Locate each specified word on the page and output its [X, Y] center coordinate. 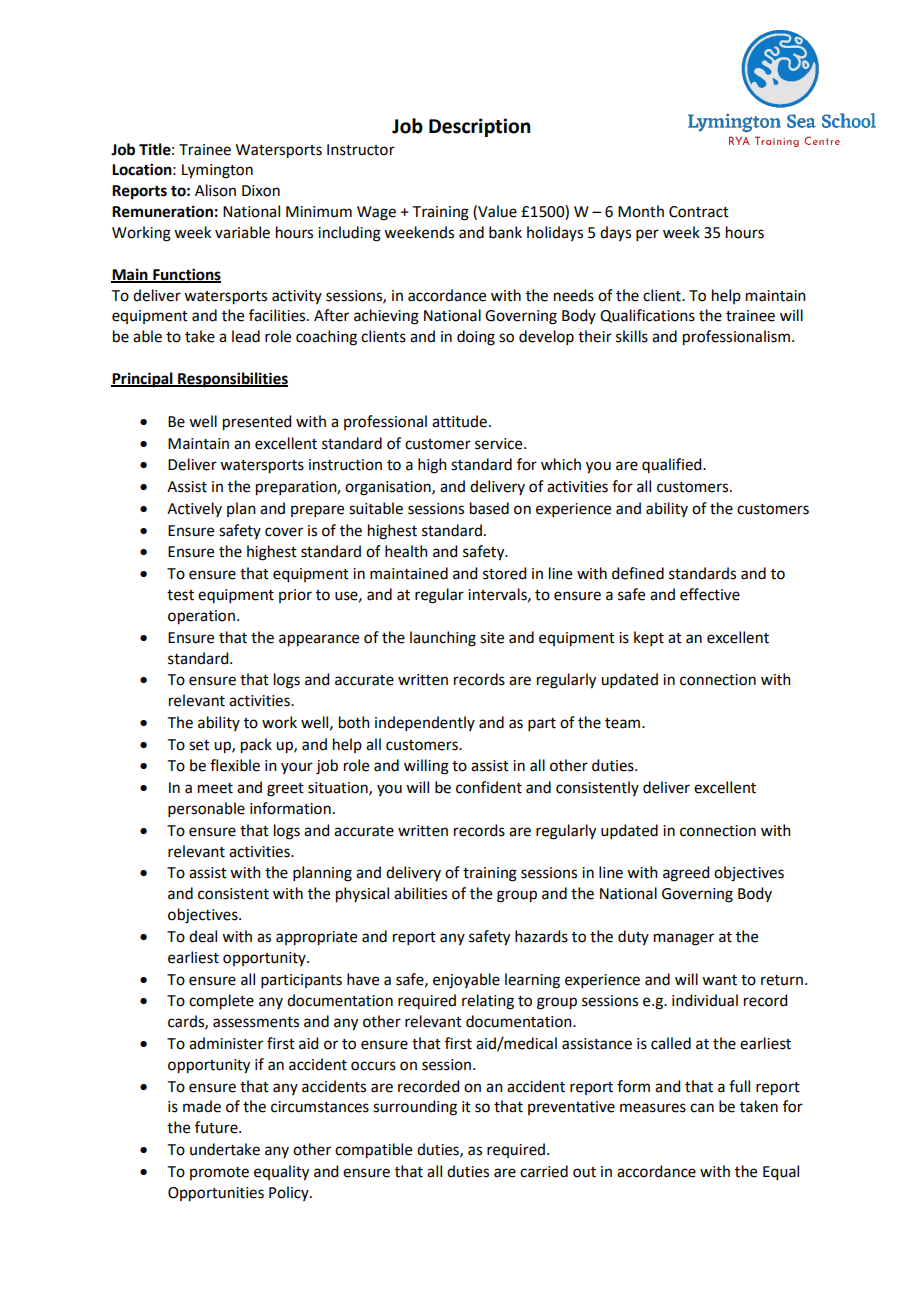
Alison [215, 190]
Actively [194, 509]
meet [215, 788]
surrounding [415, 1108]
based [489, 508]
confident [489, 787]
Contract [699, 212]
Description [479, 127]
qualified [673, 465]
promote [219, 1173]
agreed [686, 874]
